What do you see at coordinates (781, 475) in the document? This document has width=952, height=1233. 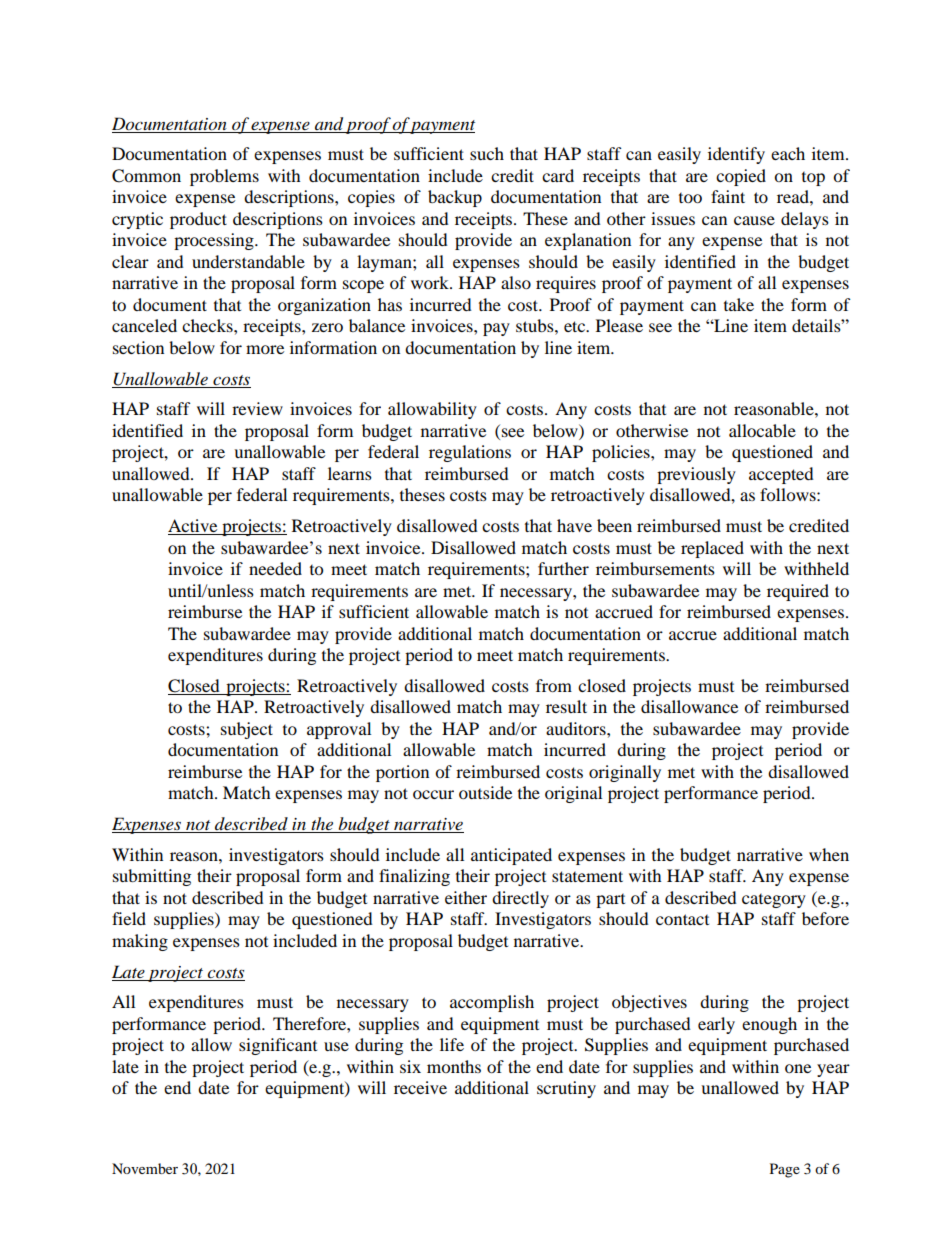 I see `accepted` at bounding box center [781, 475].
